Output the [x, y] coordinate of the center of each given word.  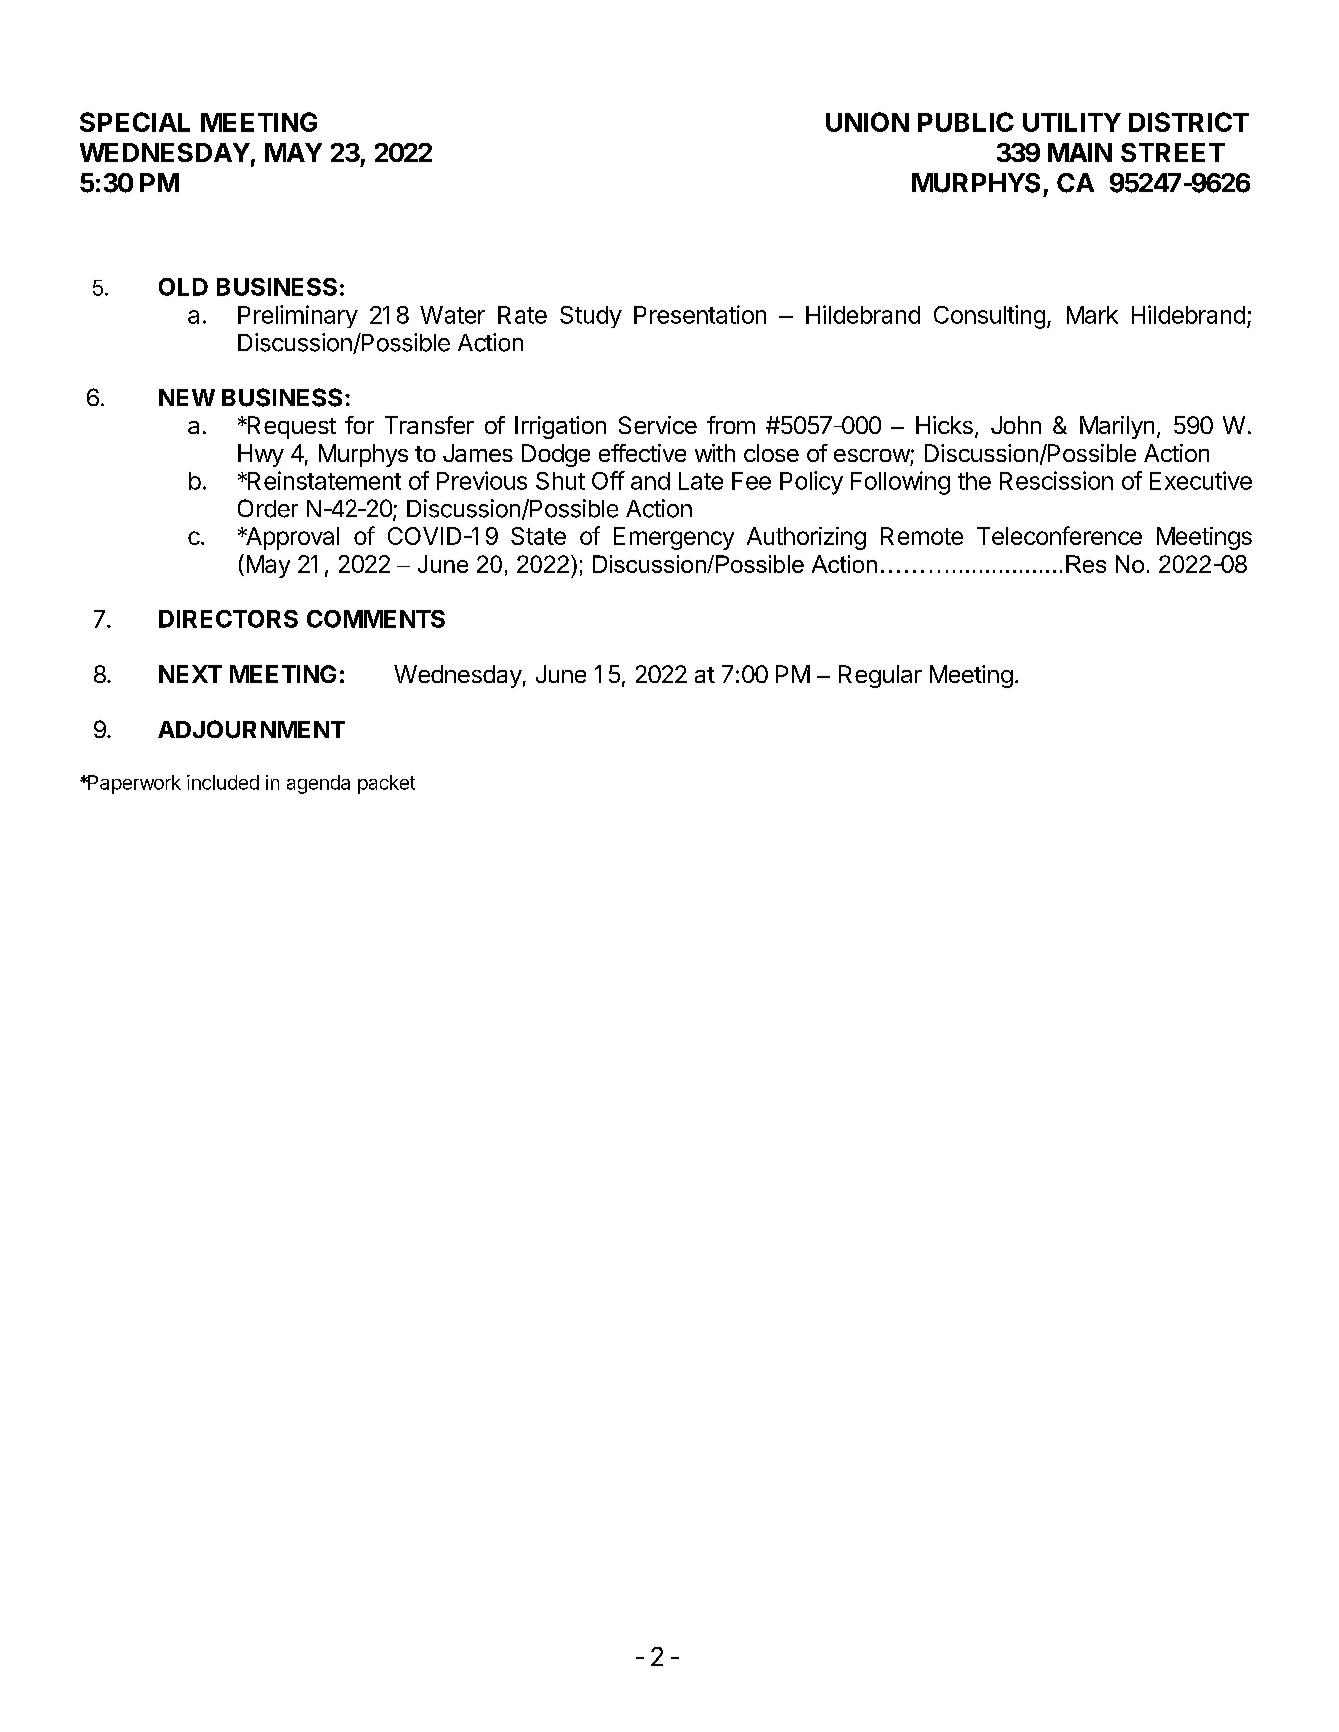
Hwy [261, 455]
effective [642, 453]
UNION [867, 122]
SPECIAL [135, 122]
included [223, 782]
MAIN [1080, 152]
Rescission [1056, 480]
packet [386, 784]
